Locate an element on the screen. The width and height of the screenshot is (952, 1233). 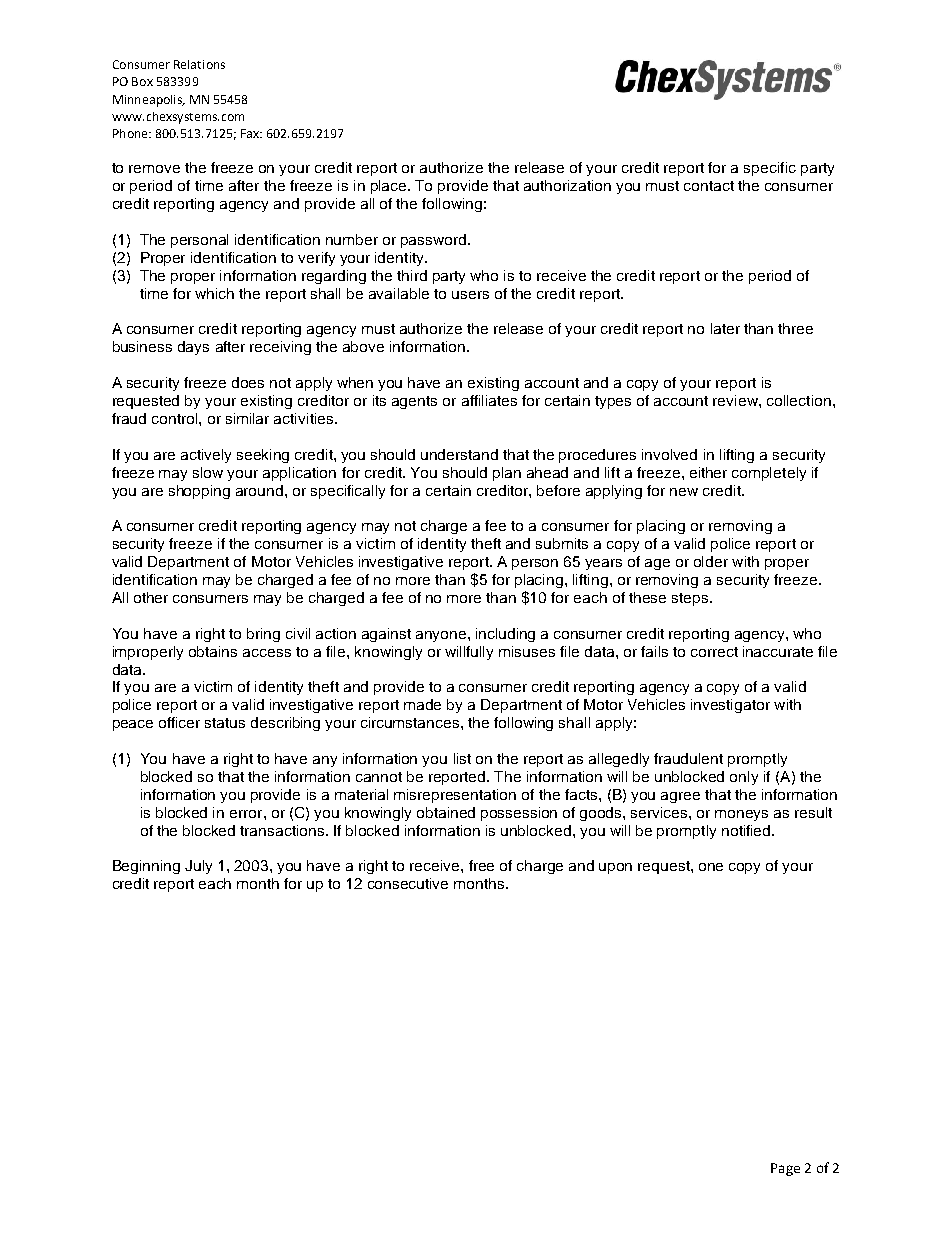
obtains is located at coordinates (213, 651).
